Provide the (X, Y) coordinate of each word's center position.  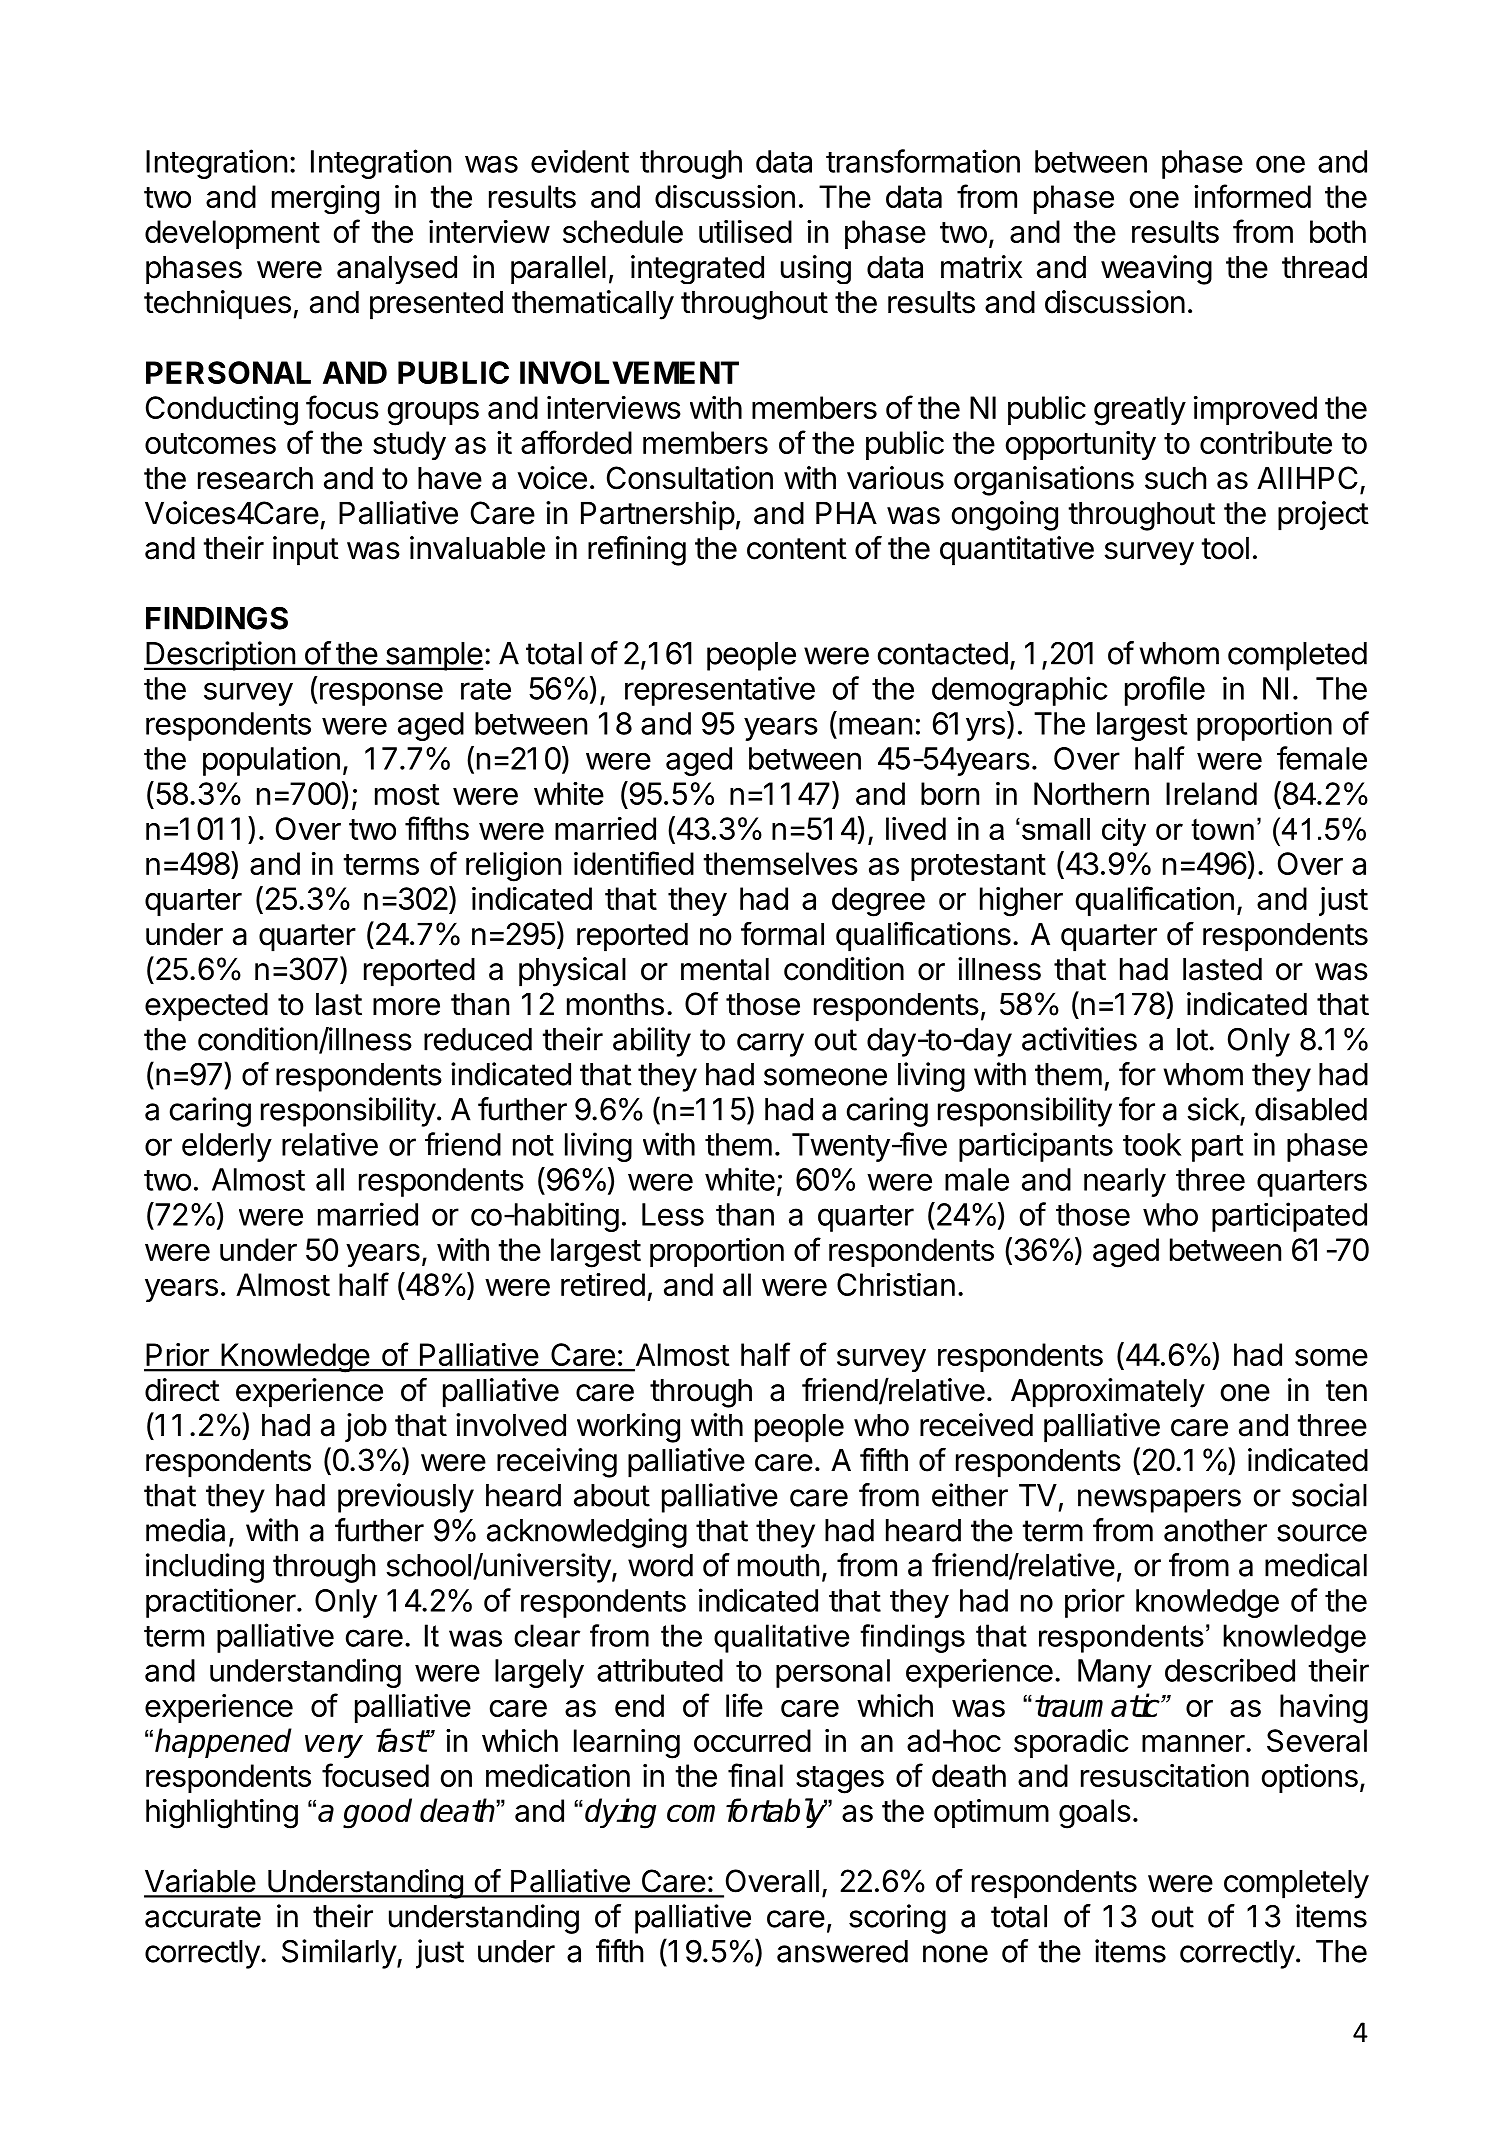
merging (325, 199)
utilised (745, 231)
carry (770, 1045)
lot (1192, 1039)
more (406, 1007)
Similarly (340, 1954)
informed (1252, 196)
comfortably (747, 1813)
